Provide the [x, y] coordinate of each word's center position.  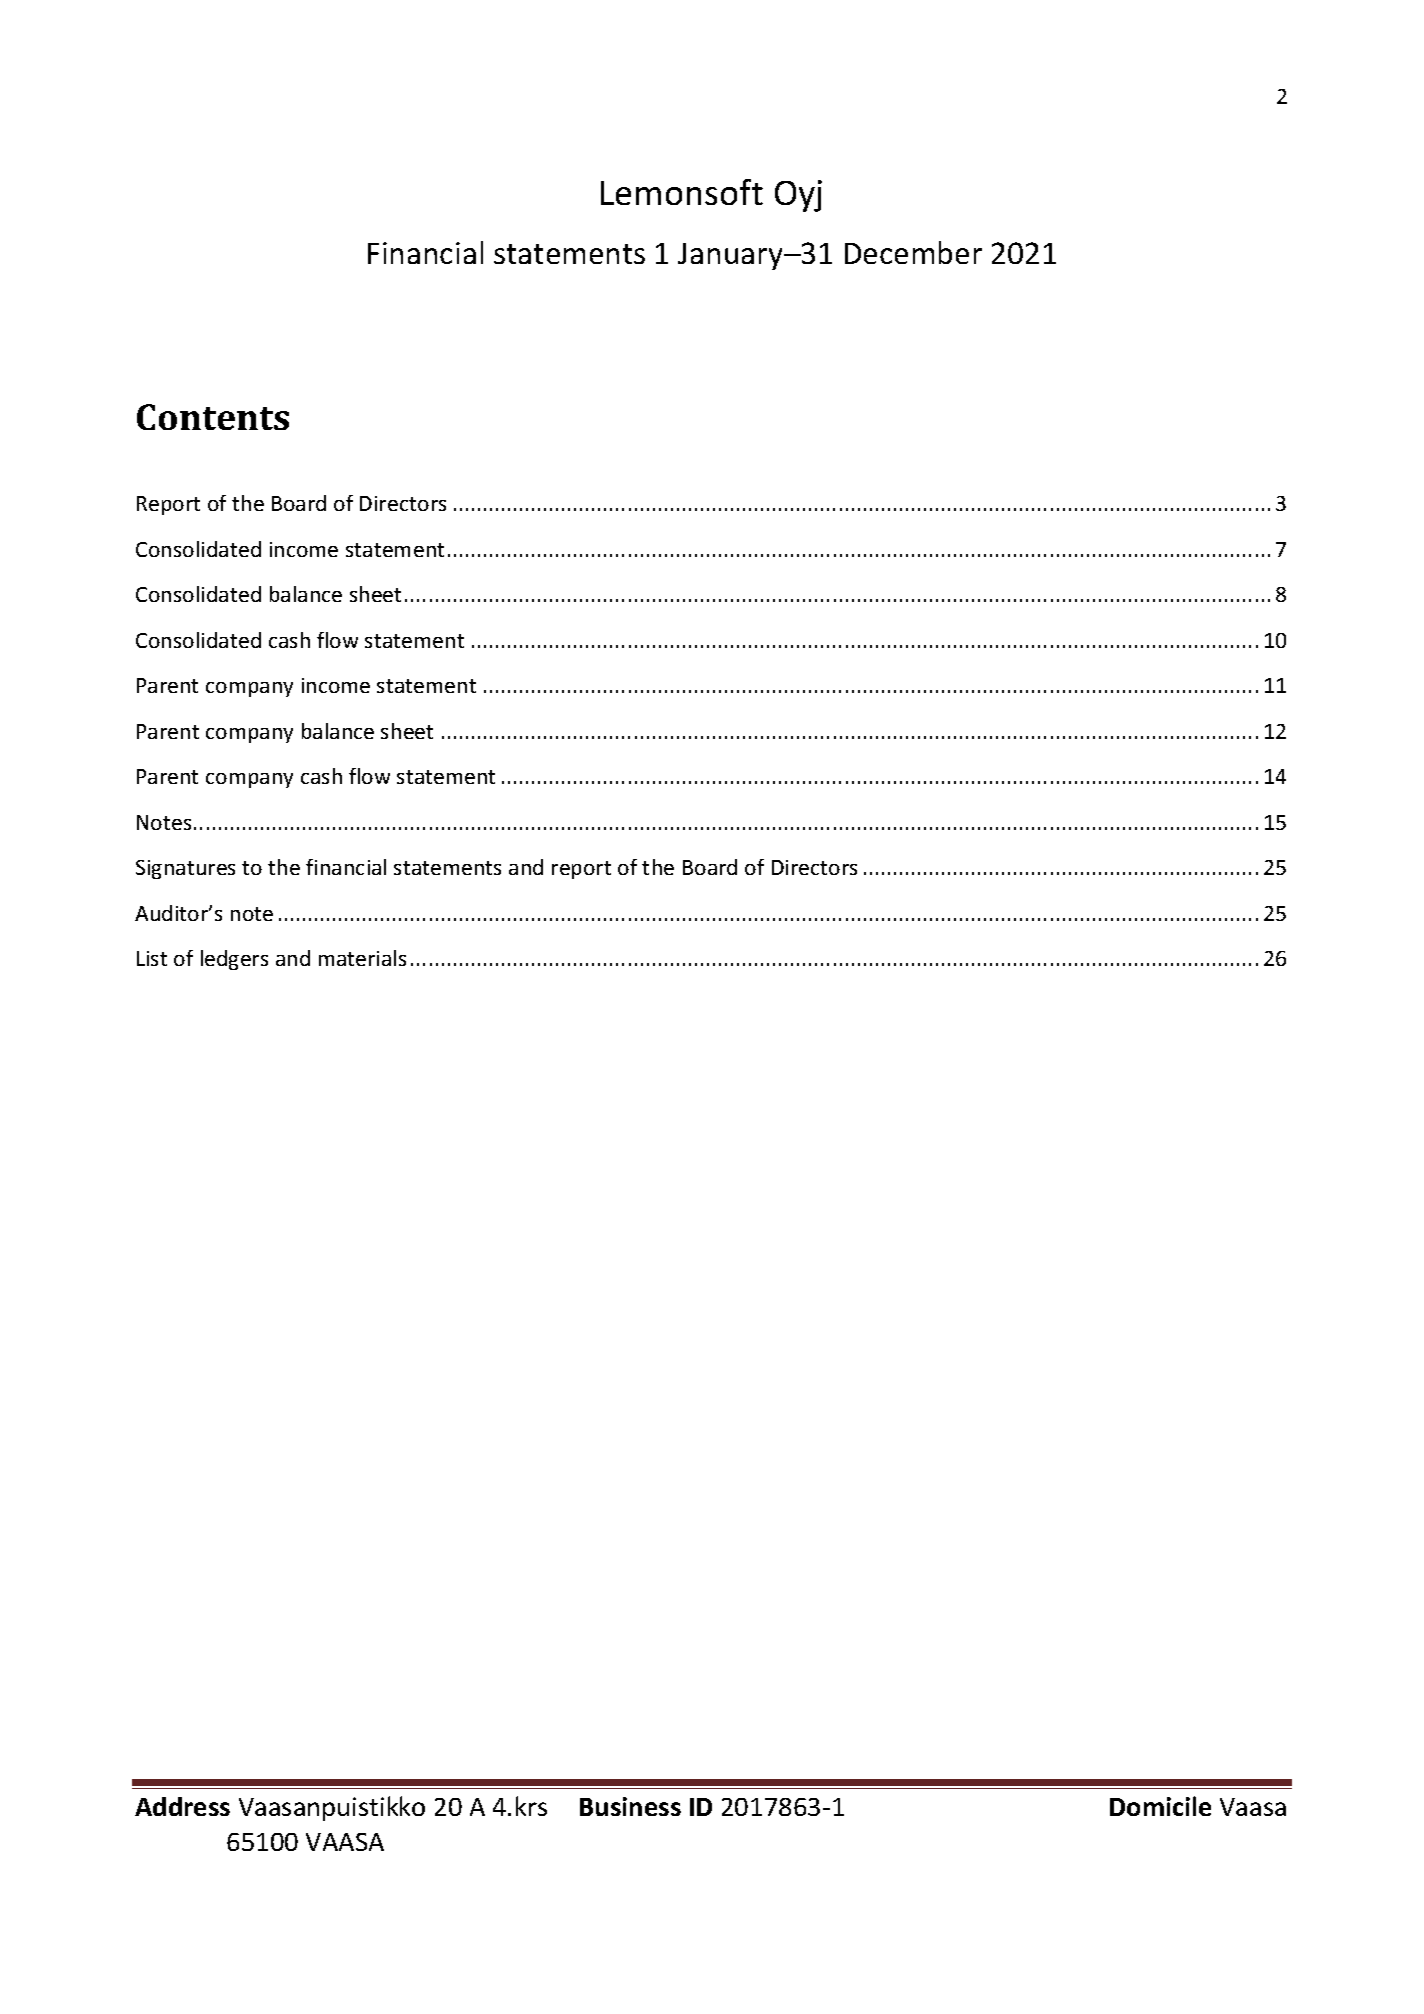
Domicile [1160, 1806]
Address [182, 1806]
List [152, 958]
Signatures [185, 869]
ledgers [234, 960]
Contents [213, 417]
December [913, 252]
